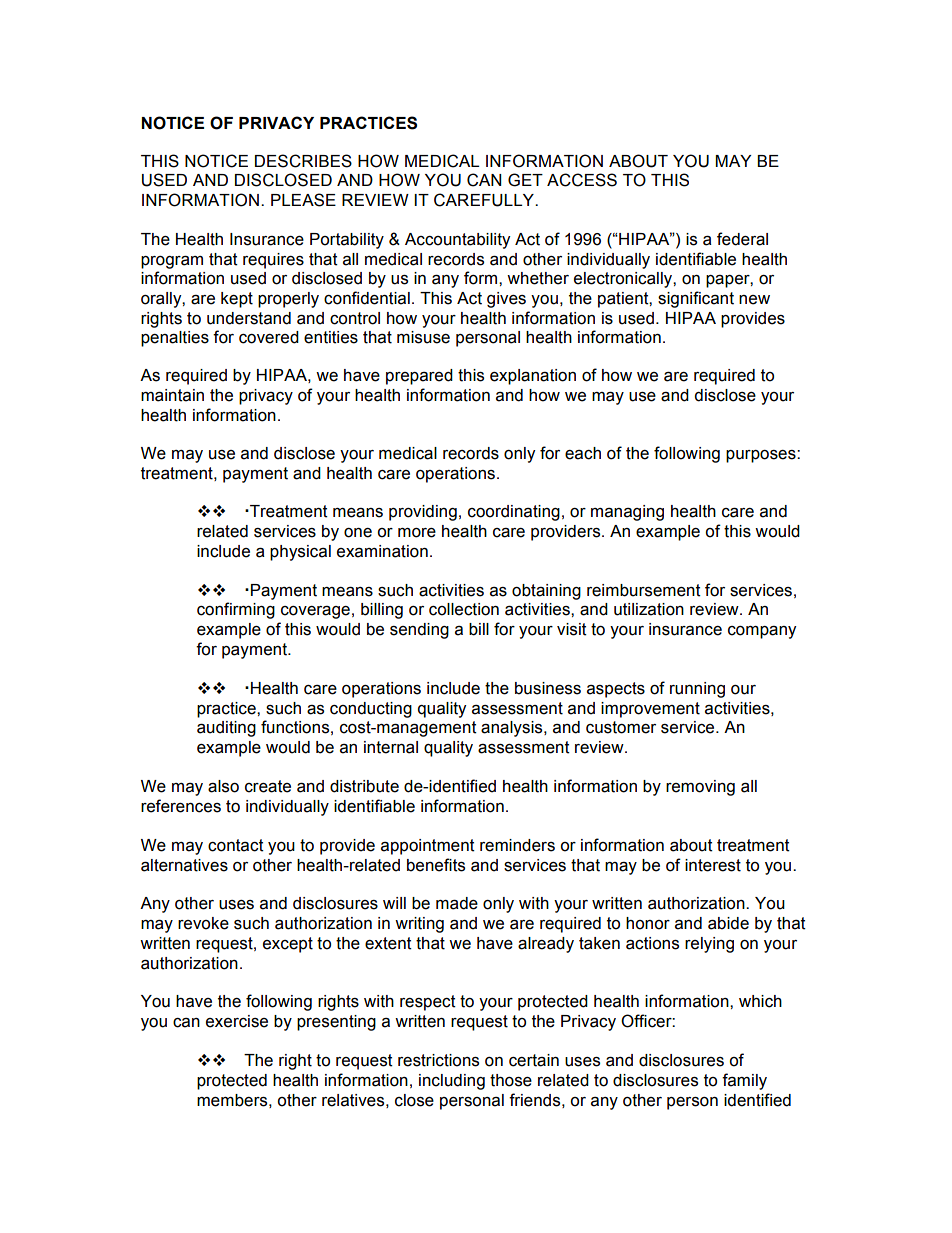  I want to click on exercise, so click(237, 1021).
